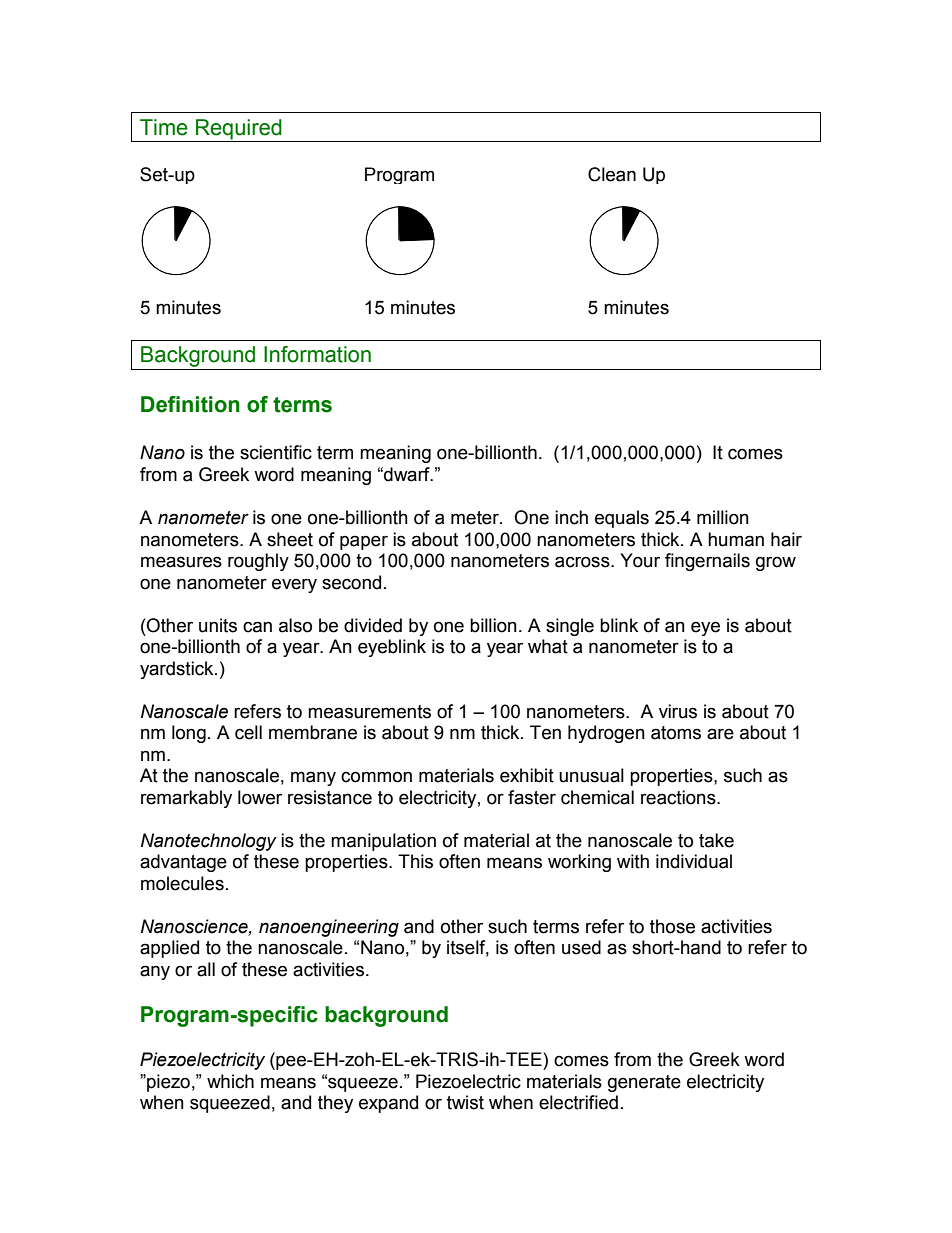 This document has width=952, height=1233. I want to click on what, so click(548, 646).
